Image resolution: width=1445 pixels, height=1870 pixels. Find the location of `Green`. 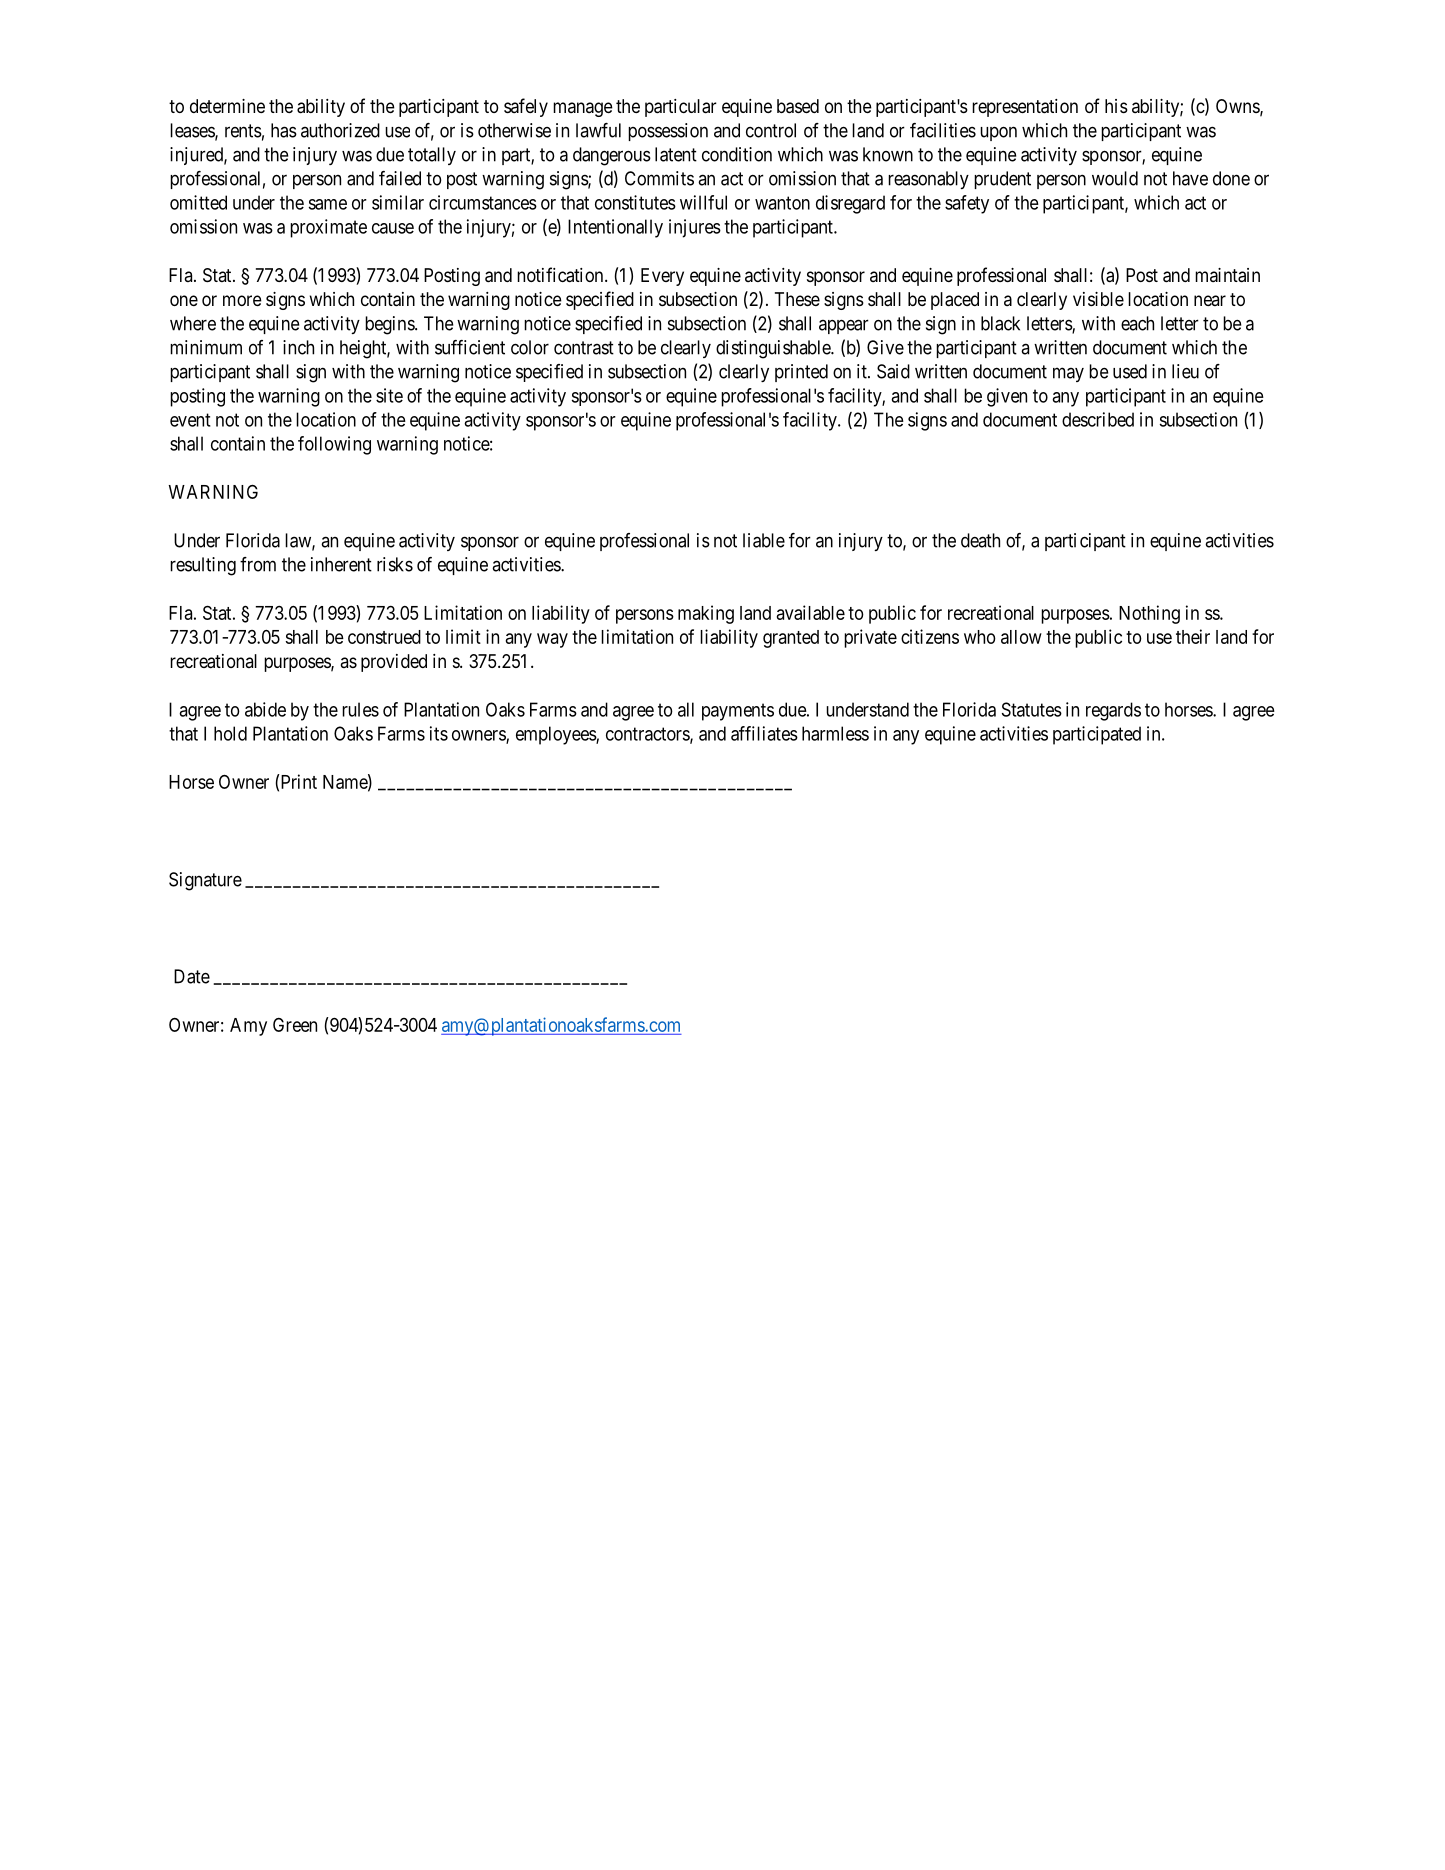

Green is located at coordinates (295, 1025).
